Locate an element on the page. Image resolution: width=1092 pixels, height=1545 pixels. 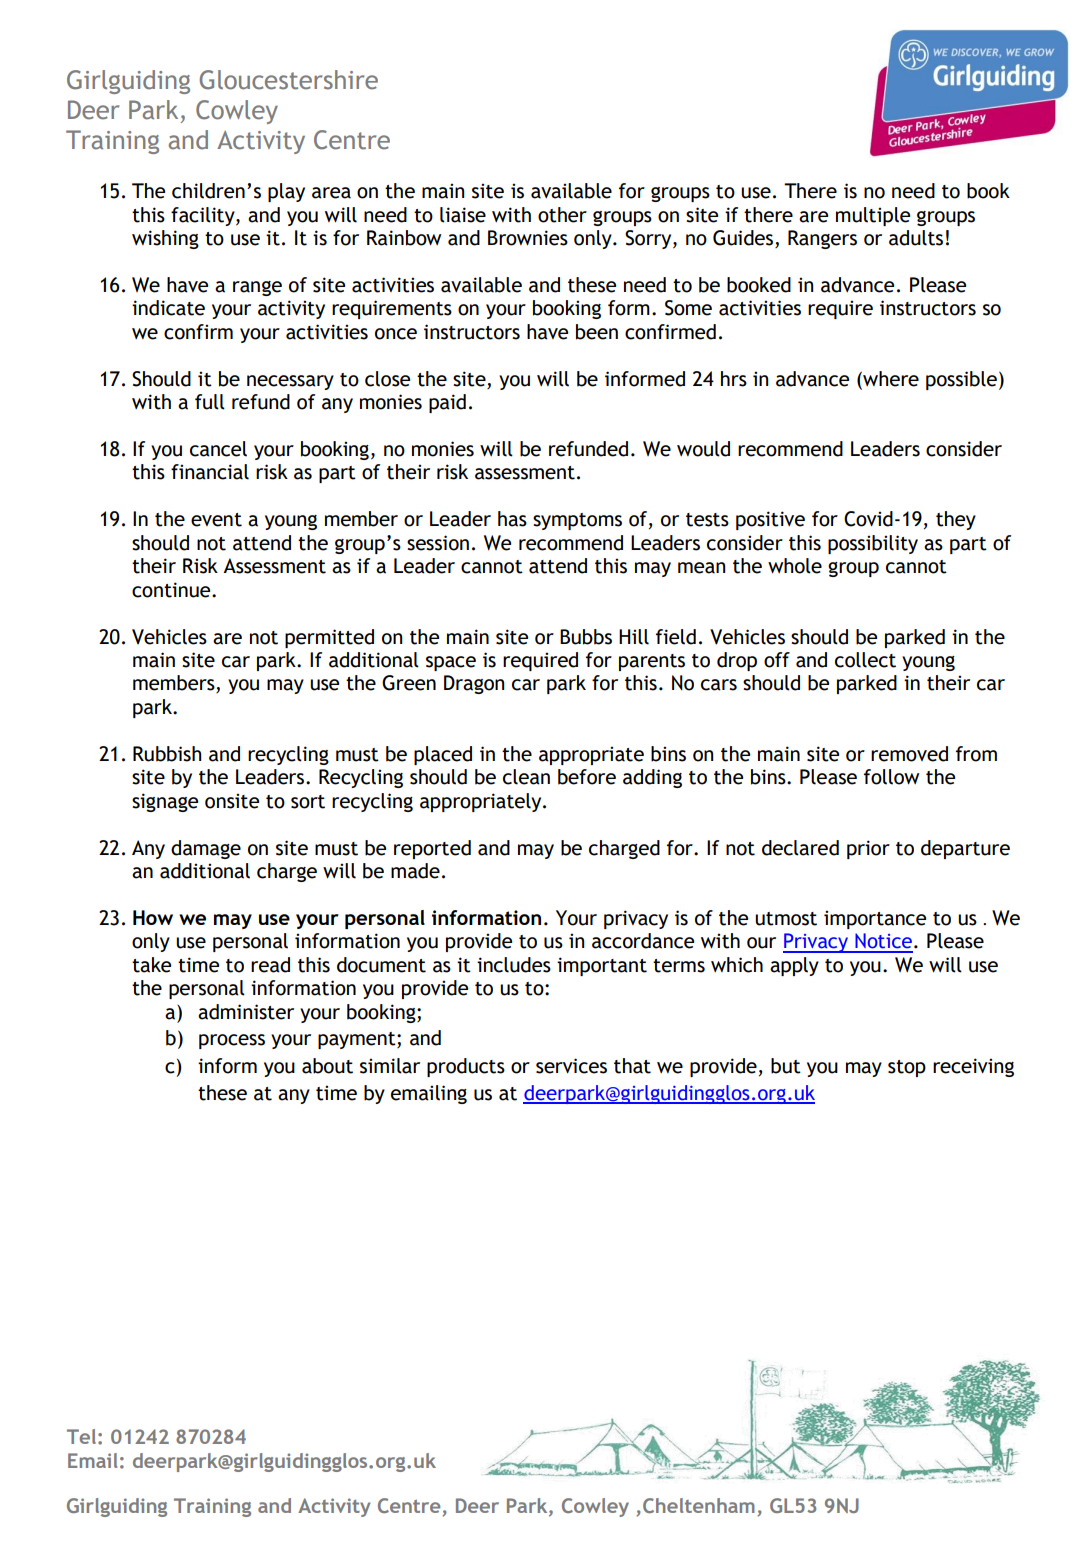
multiple is located at coordinates (873, 216).
